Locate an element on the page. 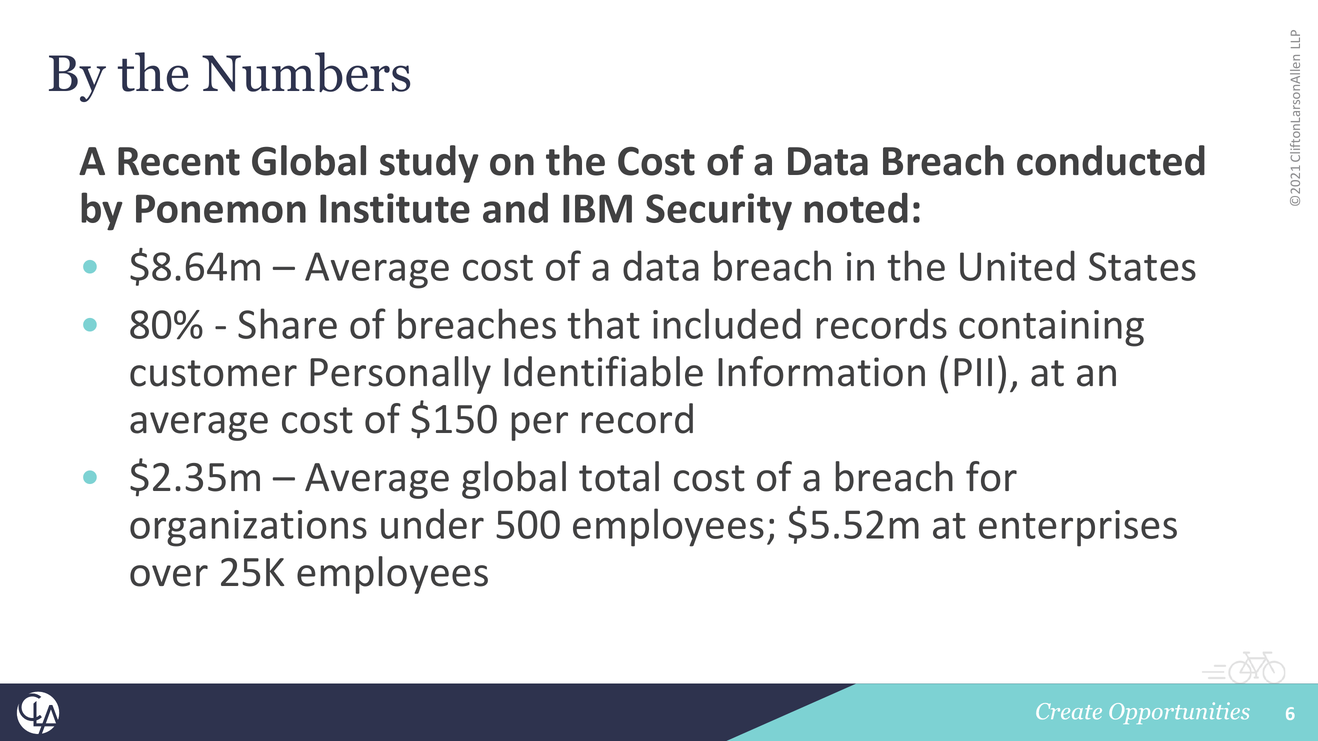  containing is located at coordinates (1051, 328).
